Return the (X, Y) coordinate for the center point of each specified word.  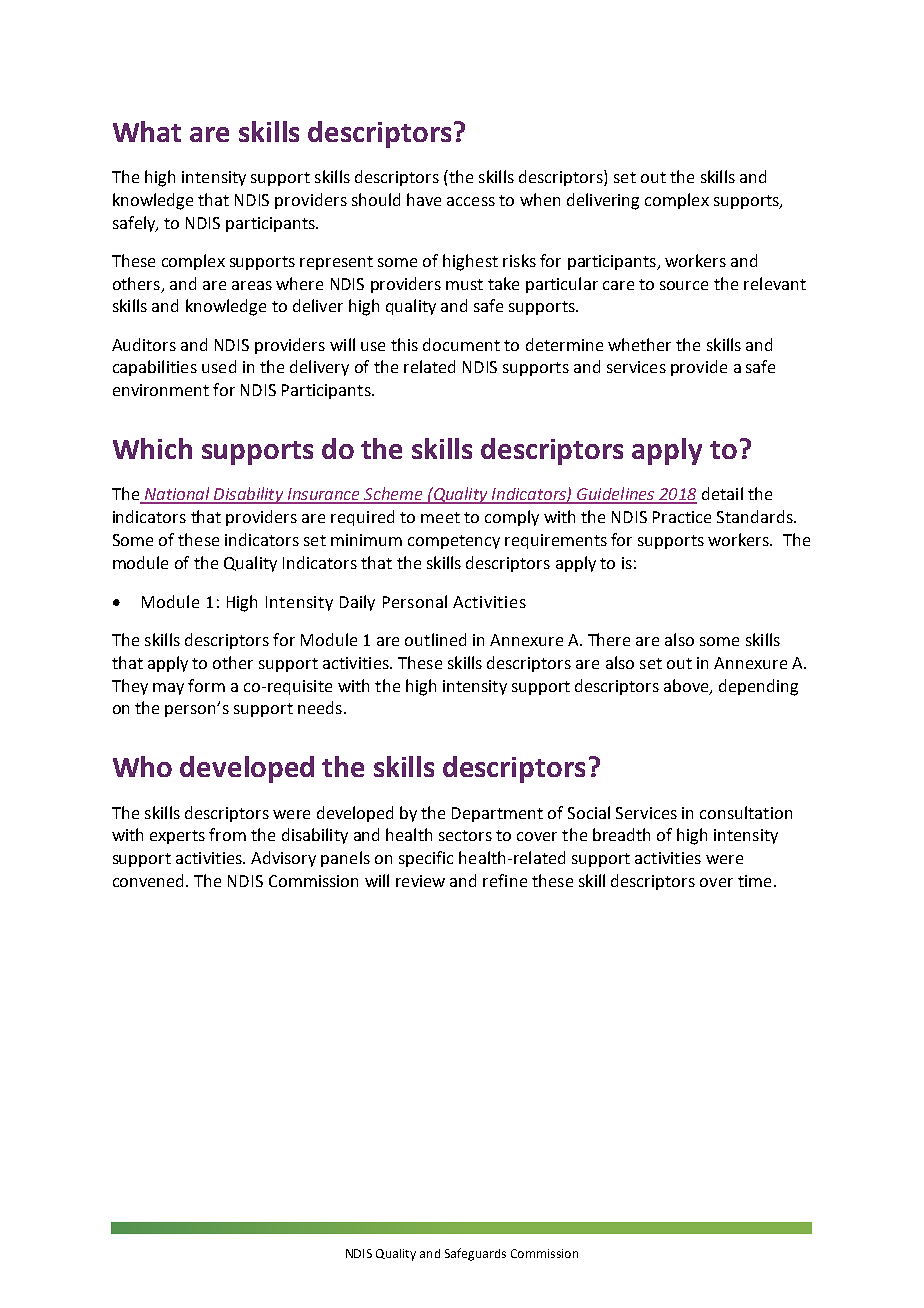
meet (440, 517)
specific (426, 859)
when (540, 199)
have (424, 199)
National (177, 495)
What (147, 131)
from (227, 834)
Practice (682, 517)
